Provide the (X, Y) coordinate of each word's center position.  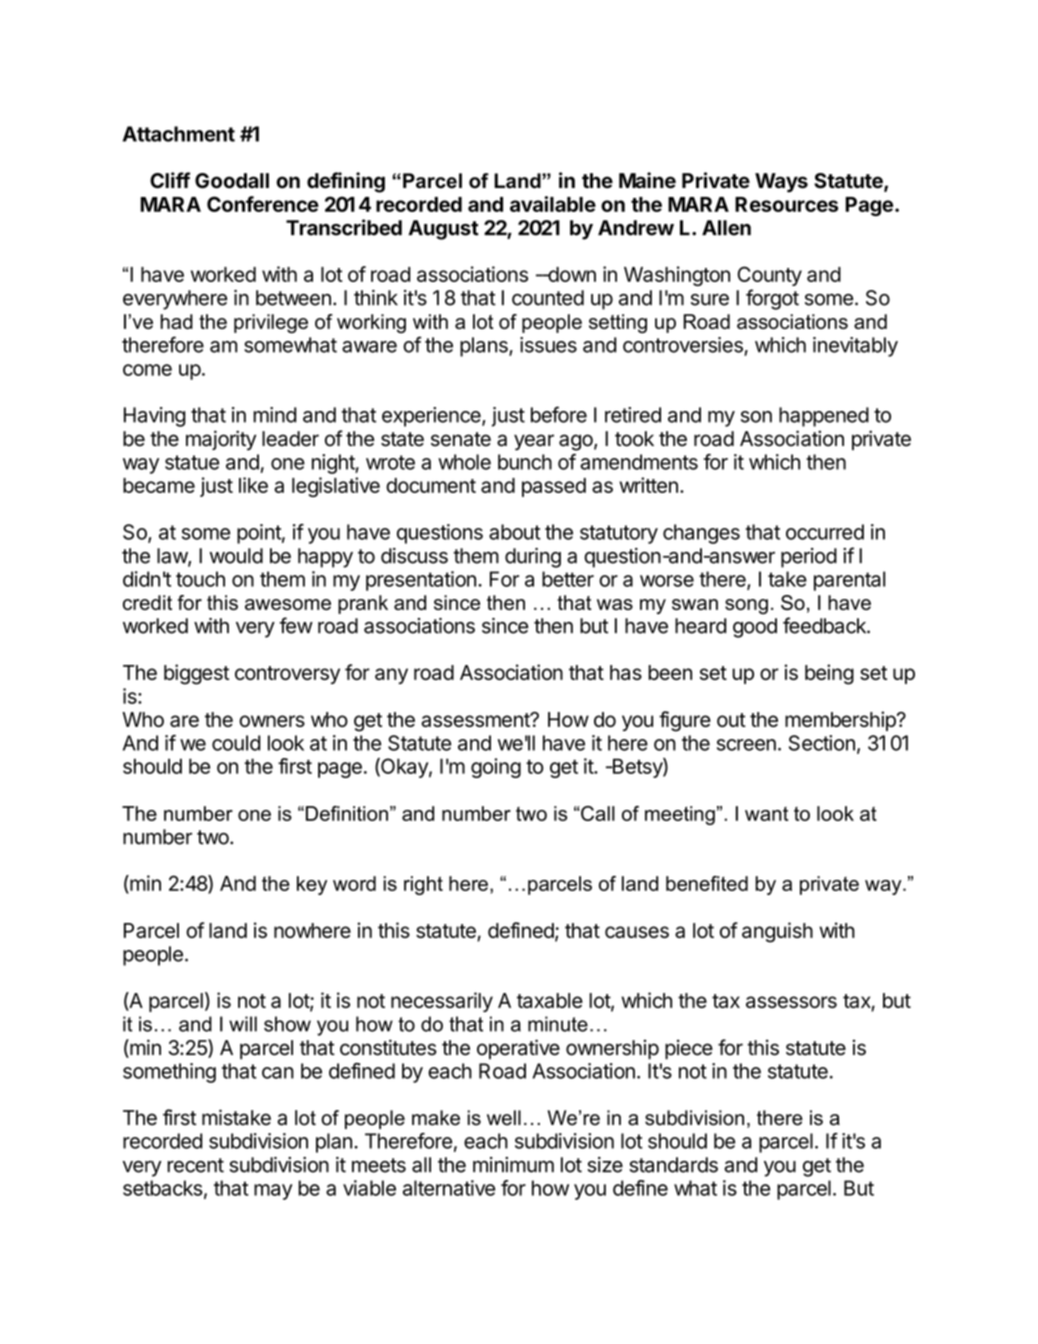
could (236, 743)
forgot (772, 299)
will (243, 1024)
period (809, 558)
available (553, 204)
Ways (781, 183)
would (236, 556)
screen (746, 745)
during (533, 558)
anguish (777, 932)
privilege (271, 323)
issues (548, 345)
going (496, 768)
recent (195, 1165)
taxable (550, 1000)
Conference (263, 204)
